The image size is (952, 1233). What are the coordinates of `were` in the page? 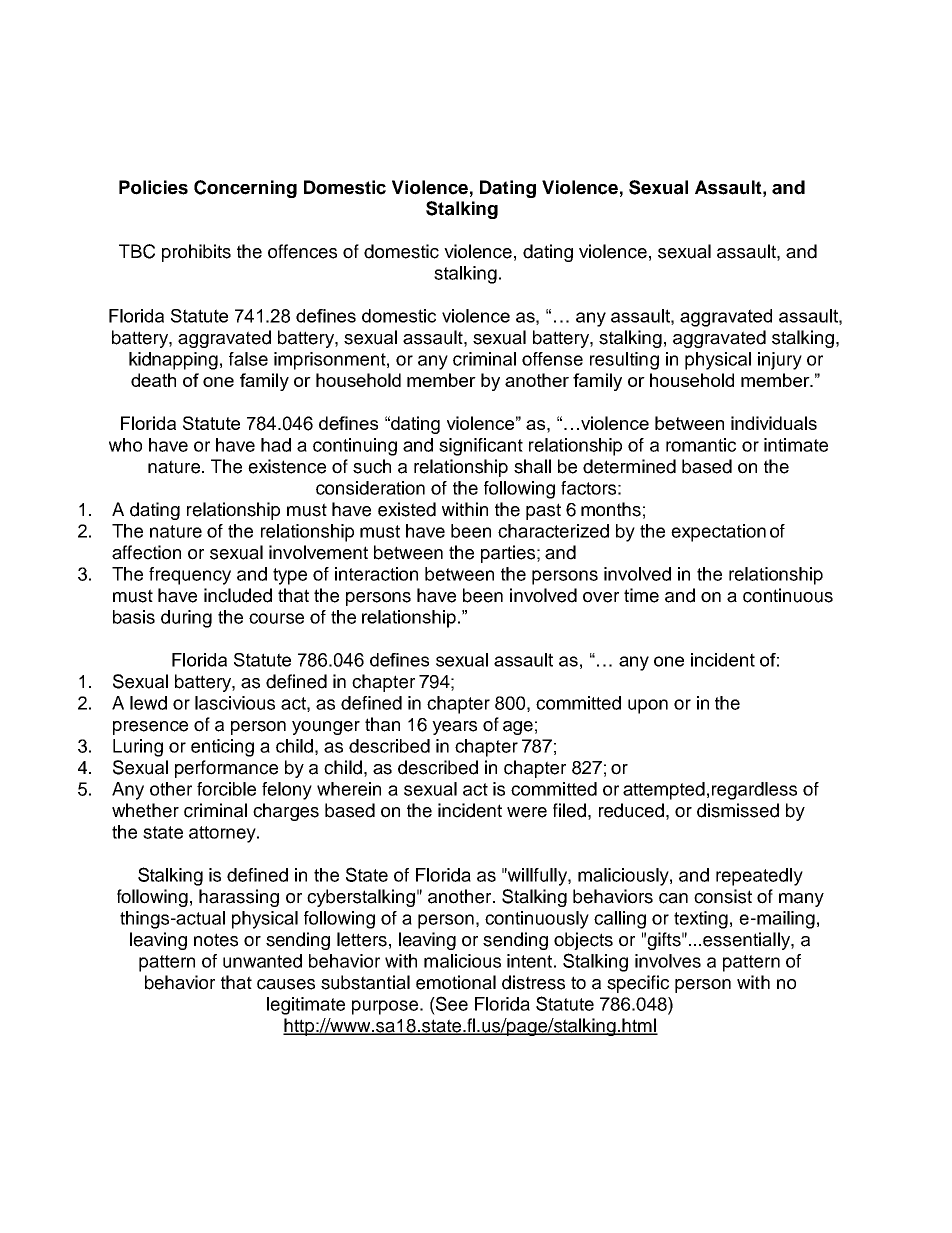 It's located at (527, 812).
